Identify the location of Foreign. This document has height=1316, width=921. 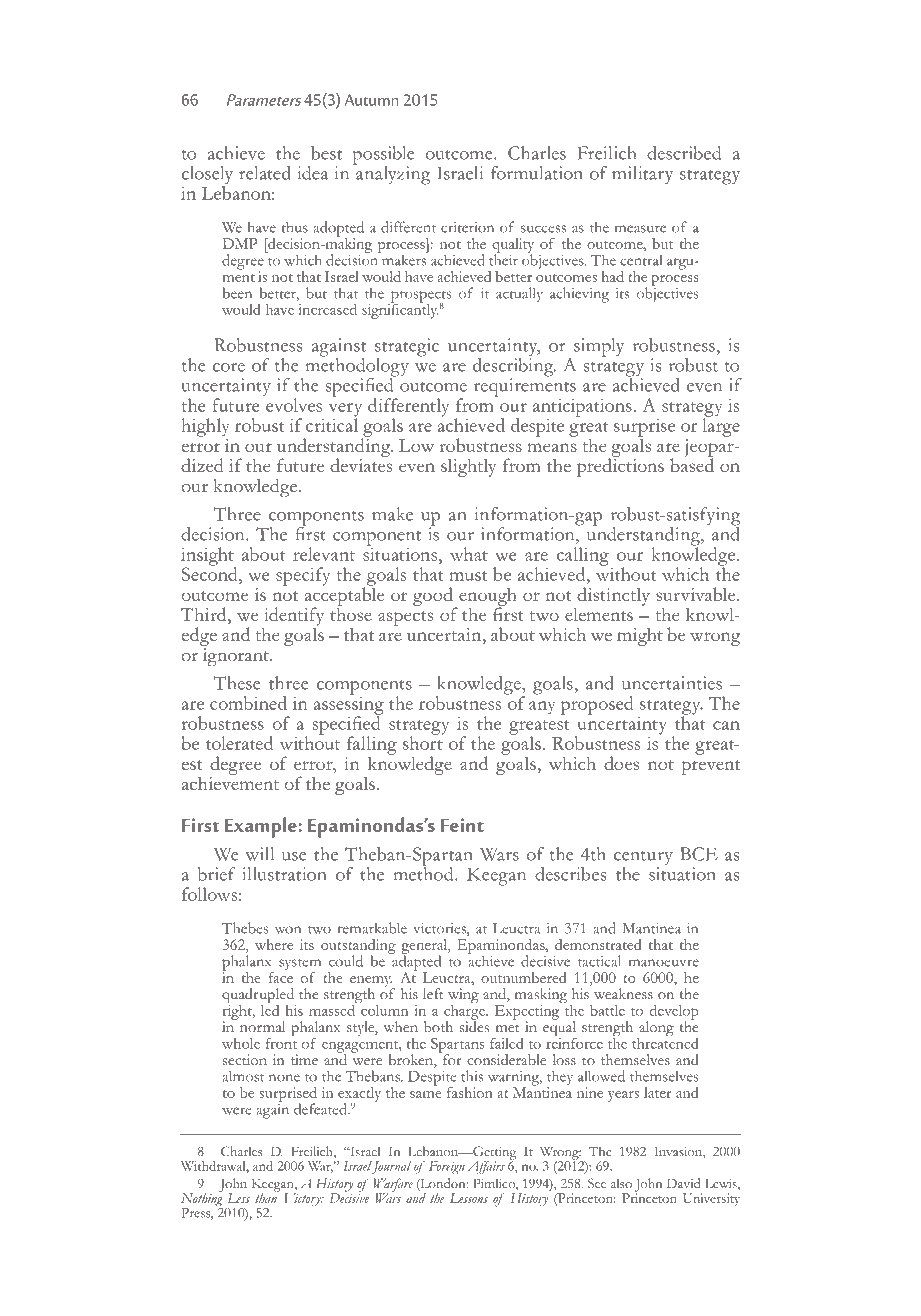
(447, 1167).
